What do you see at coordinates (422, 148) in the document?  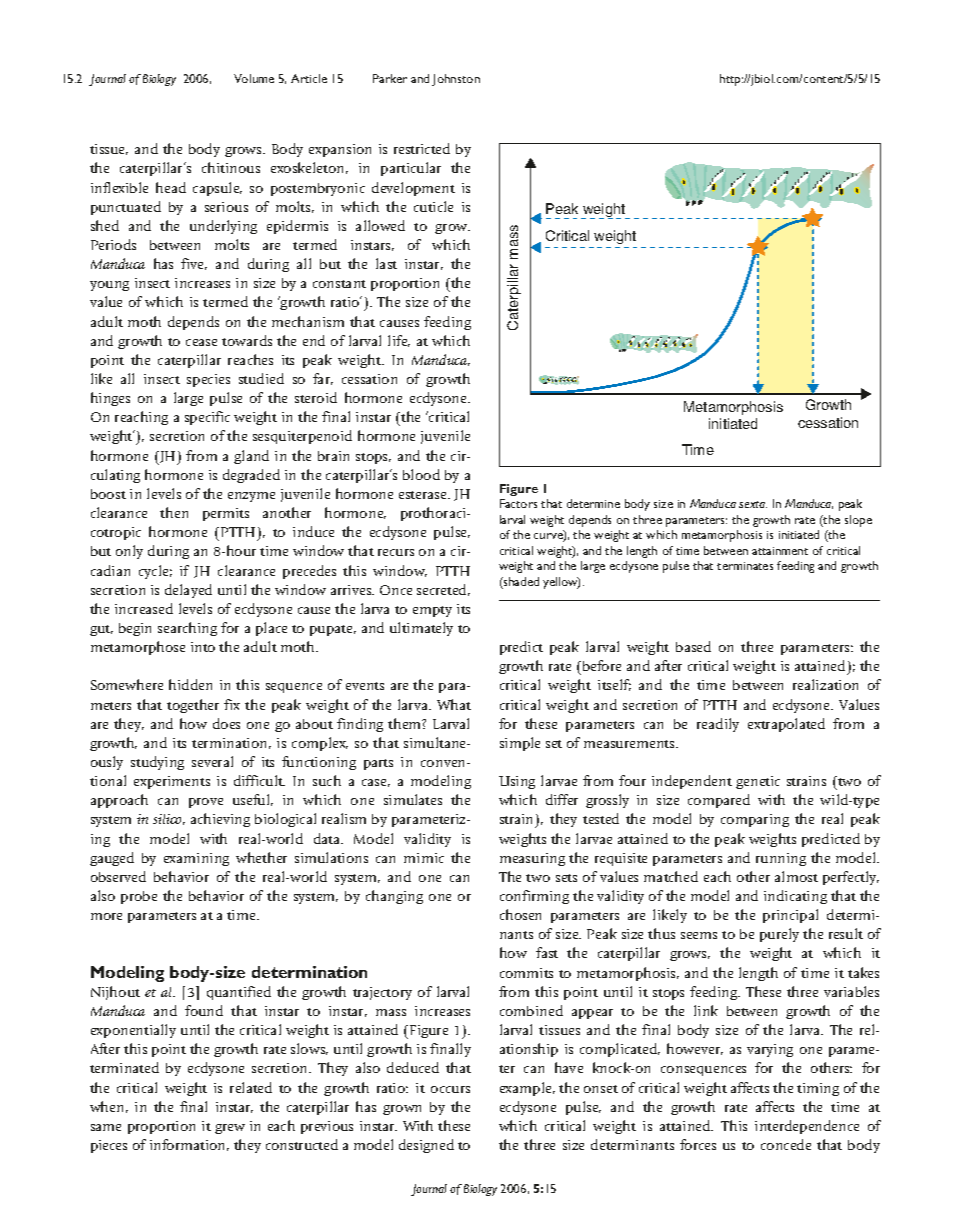 I see `restricted` at bounding box center [422, 148].
